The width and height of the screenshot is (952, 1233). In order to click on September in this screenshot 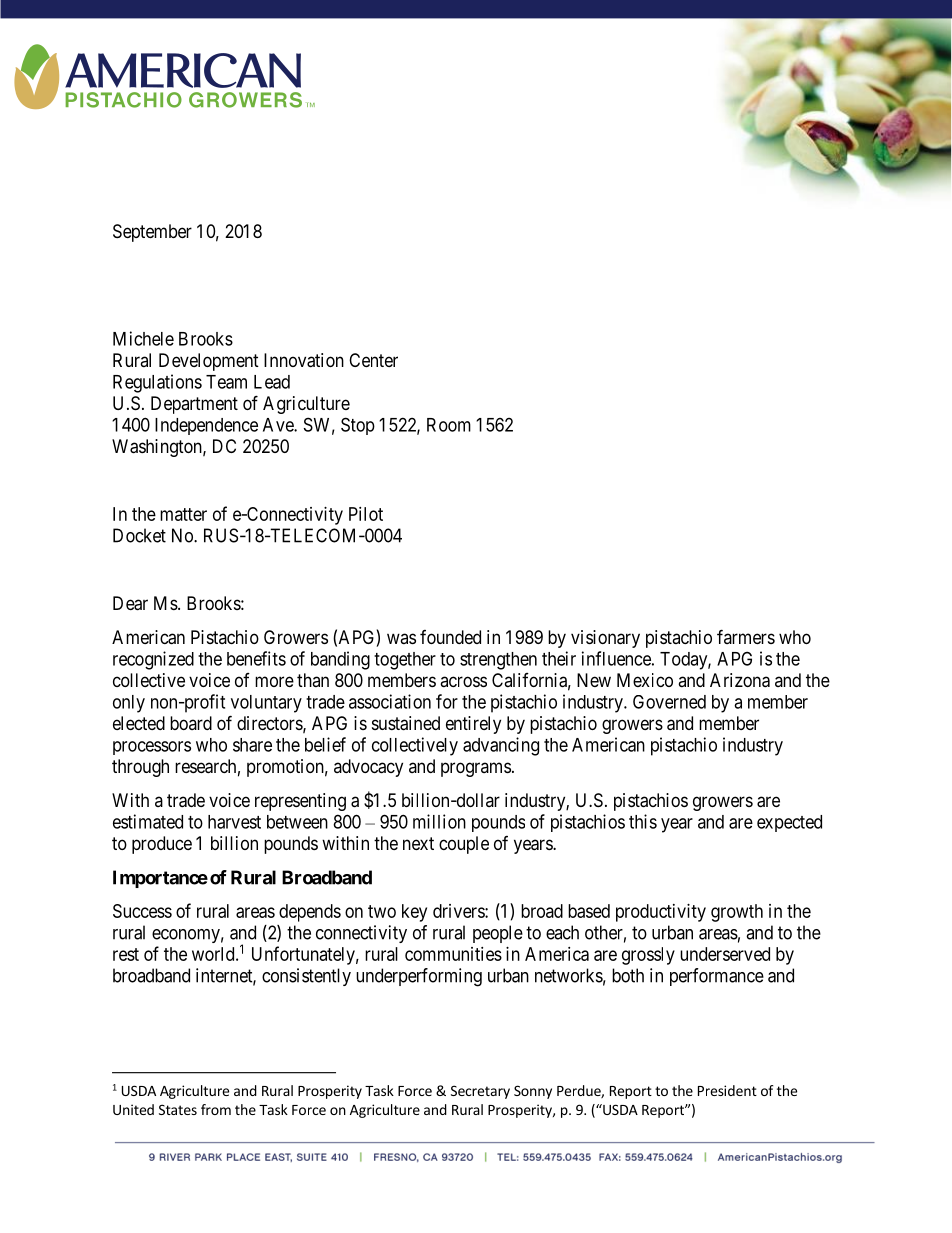, I will do `click(152, 233)`.
